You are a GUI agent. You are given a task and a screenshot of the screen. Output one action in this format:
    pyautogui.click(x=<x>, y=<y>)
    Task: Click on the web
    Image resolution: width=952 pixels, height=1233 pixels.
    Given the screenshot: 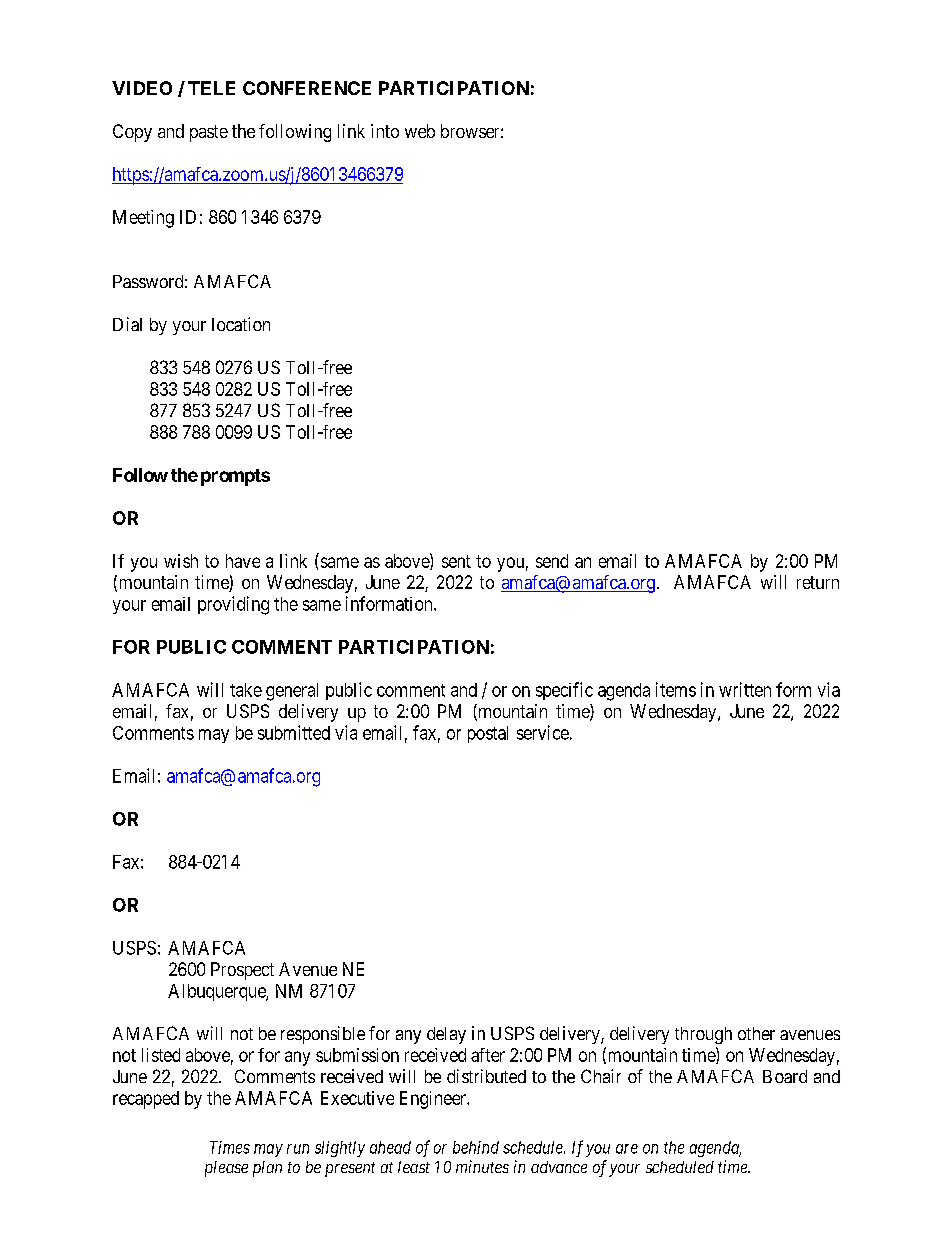 What is the action you would take?
    pyautogui.click(x=420, y=131)
